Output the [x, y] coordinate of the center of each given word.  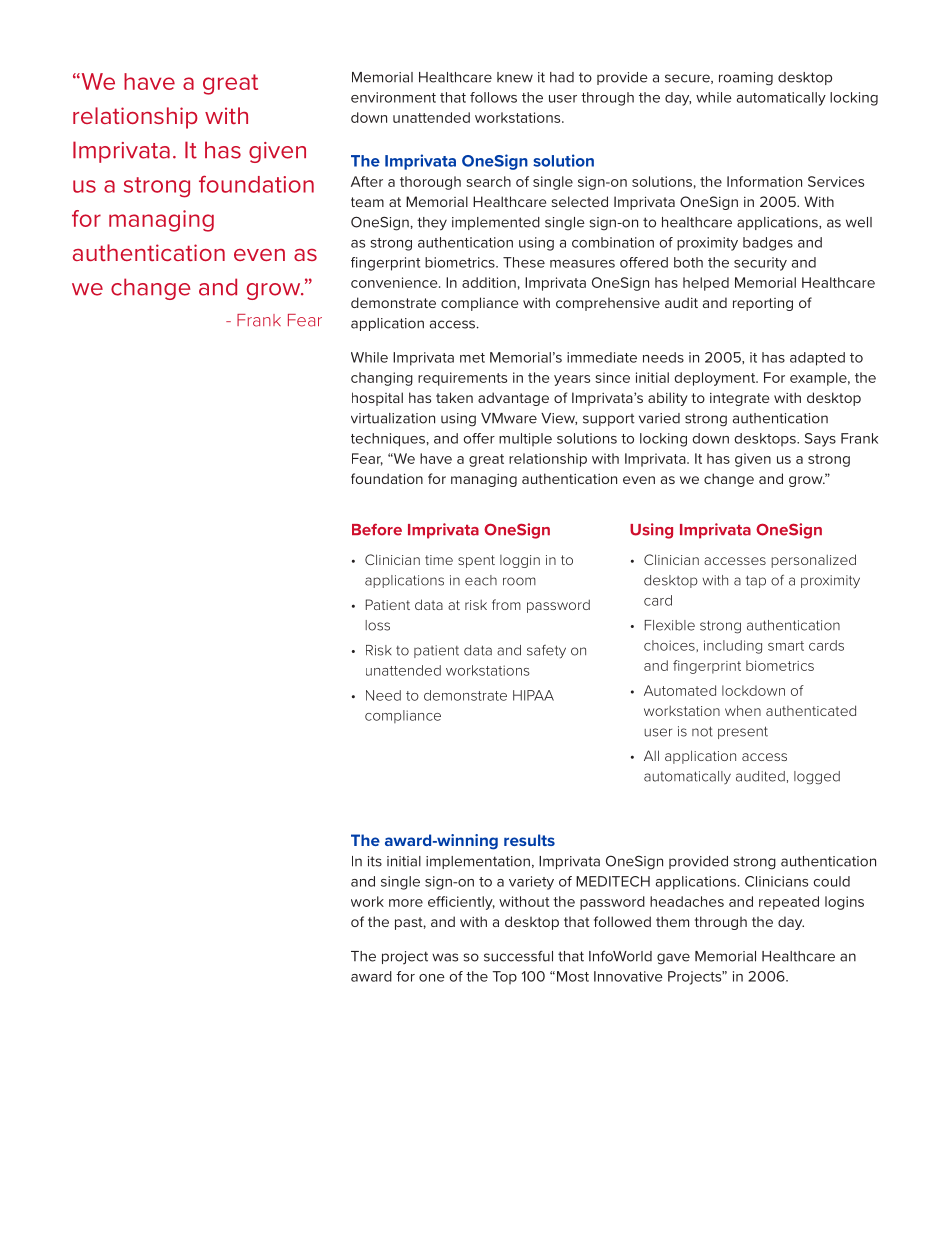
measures [582, 264]
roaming [746, 79]
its [375, 861]
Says [820, 440]
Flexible [670, 625]
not [702, 731]
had [562, 77]
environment [393, 97]
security [760, 264]
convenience [395, 282]
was [445, 957]
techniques [388, 440]
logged [817, 778]
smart [786, 646]
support [609, 420]
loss [377, 625]
